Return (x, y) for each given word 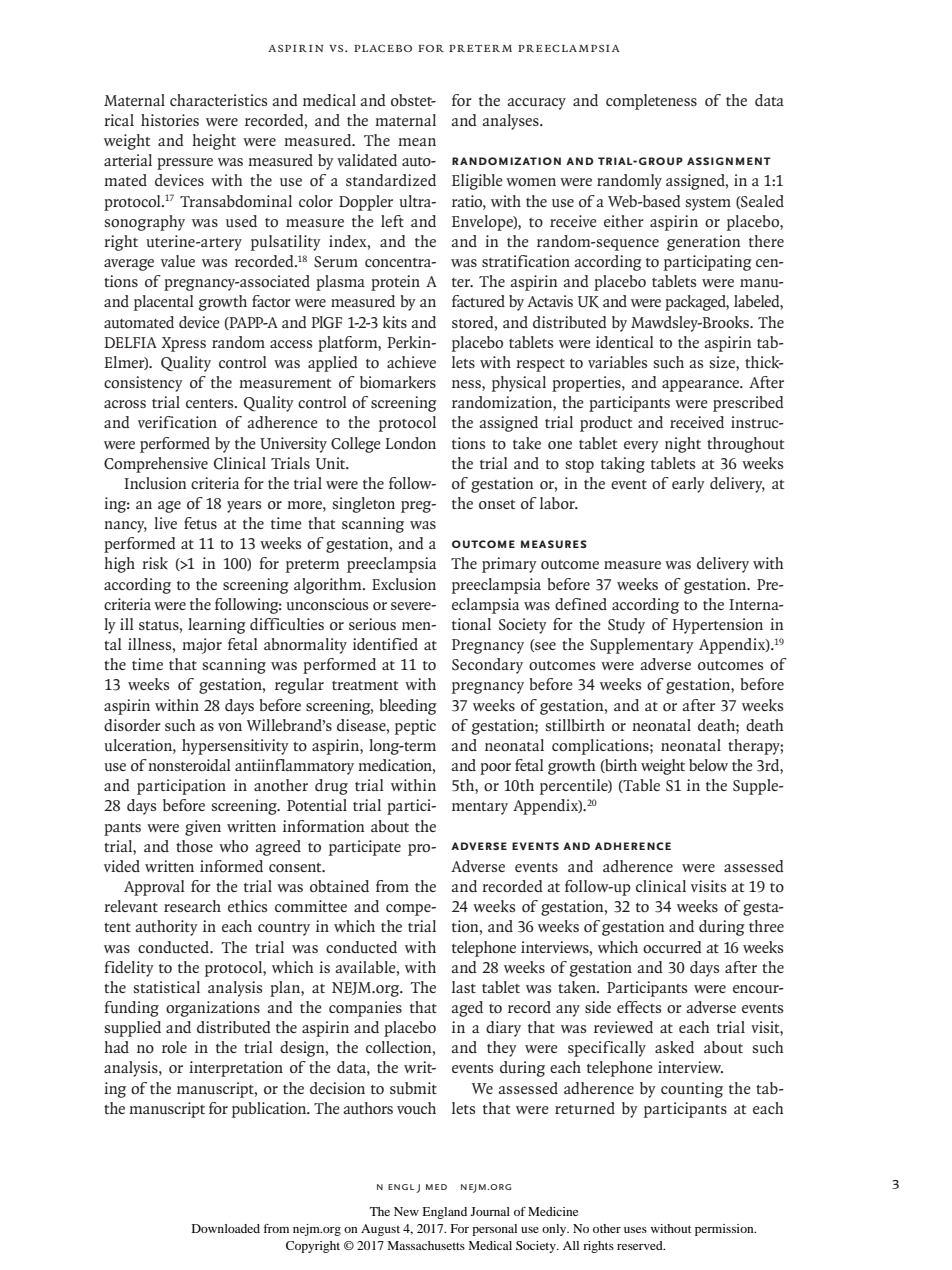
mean (417, 142)
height (214, 142)
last (464, 987)
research (192, 906)
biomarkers (398, 382)
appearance (702, 386)
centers (211, 403)
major (202, 646)
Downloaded (226, 1228)
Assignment (729, 161)
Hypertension (717, 626)
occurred (672, 947)
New (406, 1211)
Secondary (487, 666)
